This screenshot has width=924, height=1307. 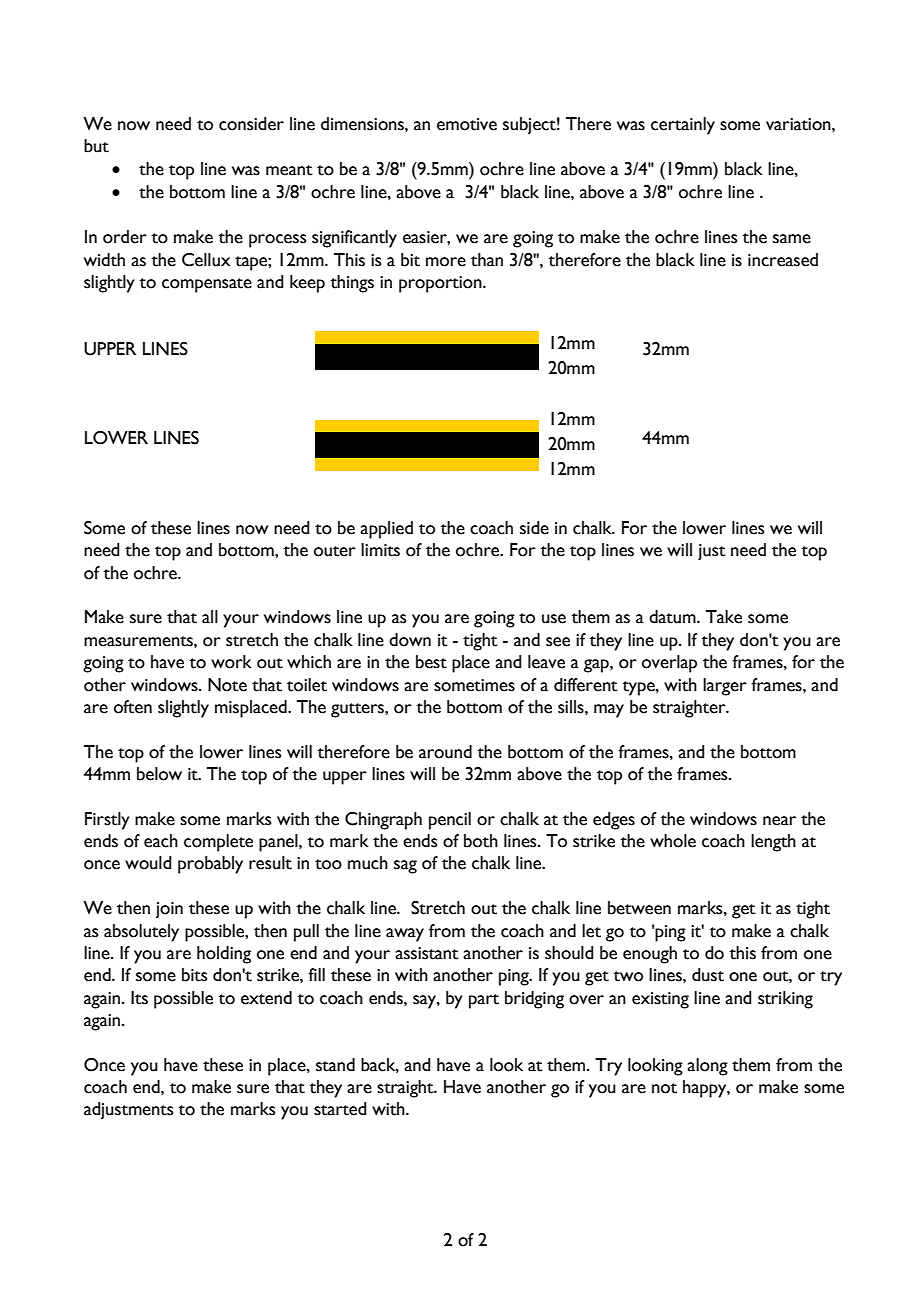 What do you see at coordinates (779, 821) in the screenshot?
I see `near` at bounding box center [779, 821].
